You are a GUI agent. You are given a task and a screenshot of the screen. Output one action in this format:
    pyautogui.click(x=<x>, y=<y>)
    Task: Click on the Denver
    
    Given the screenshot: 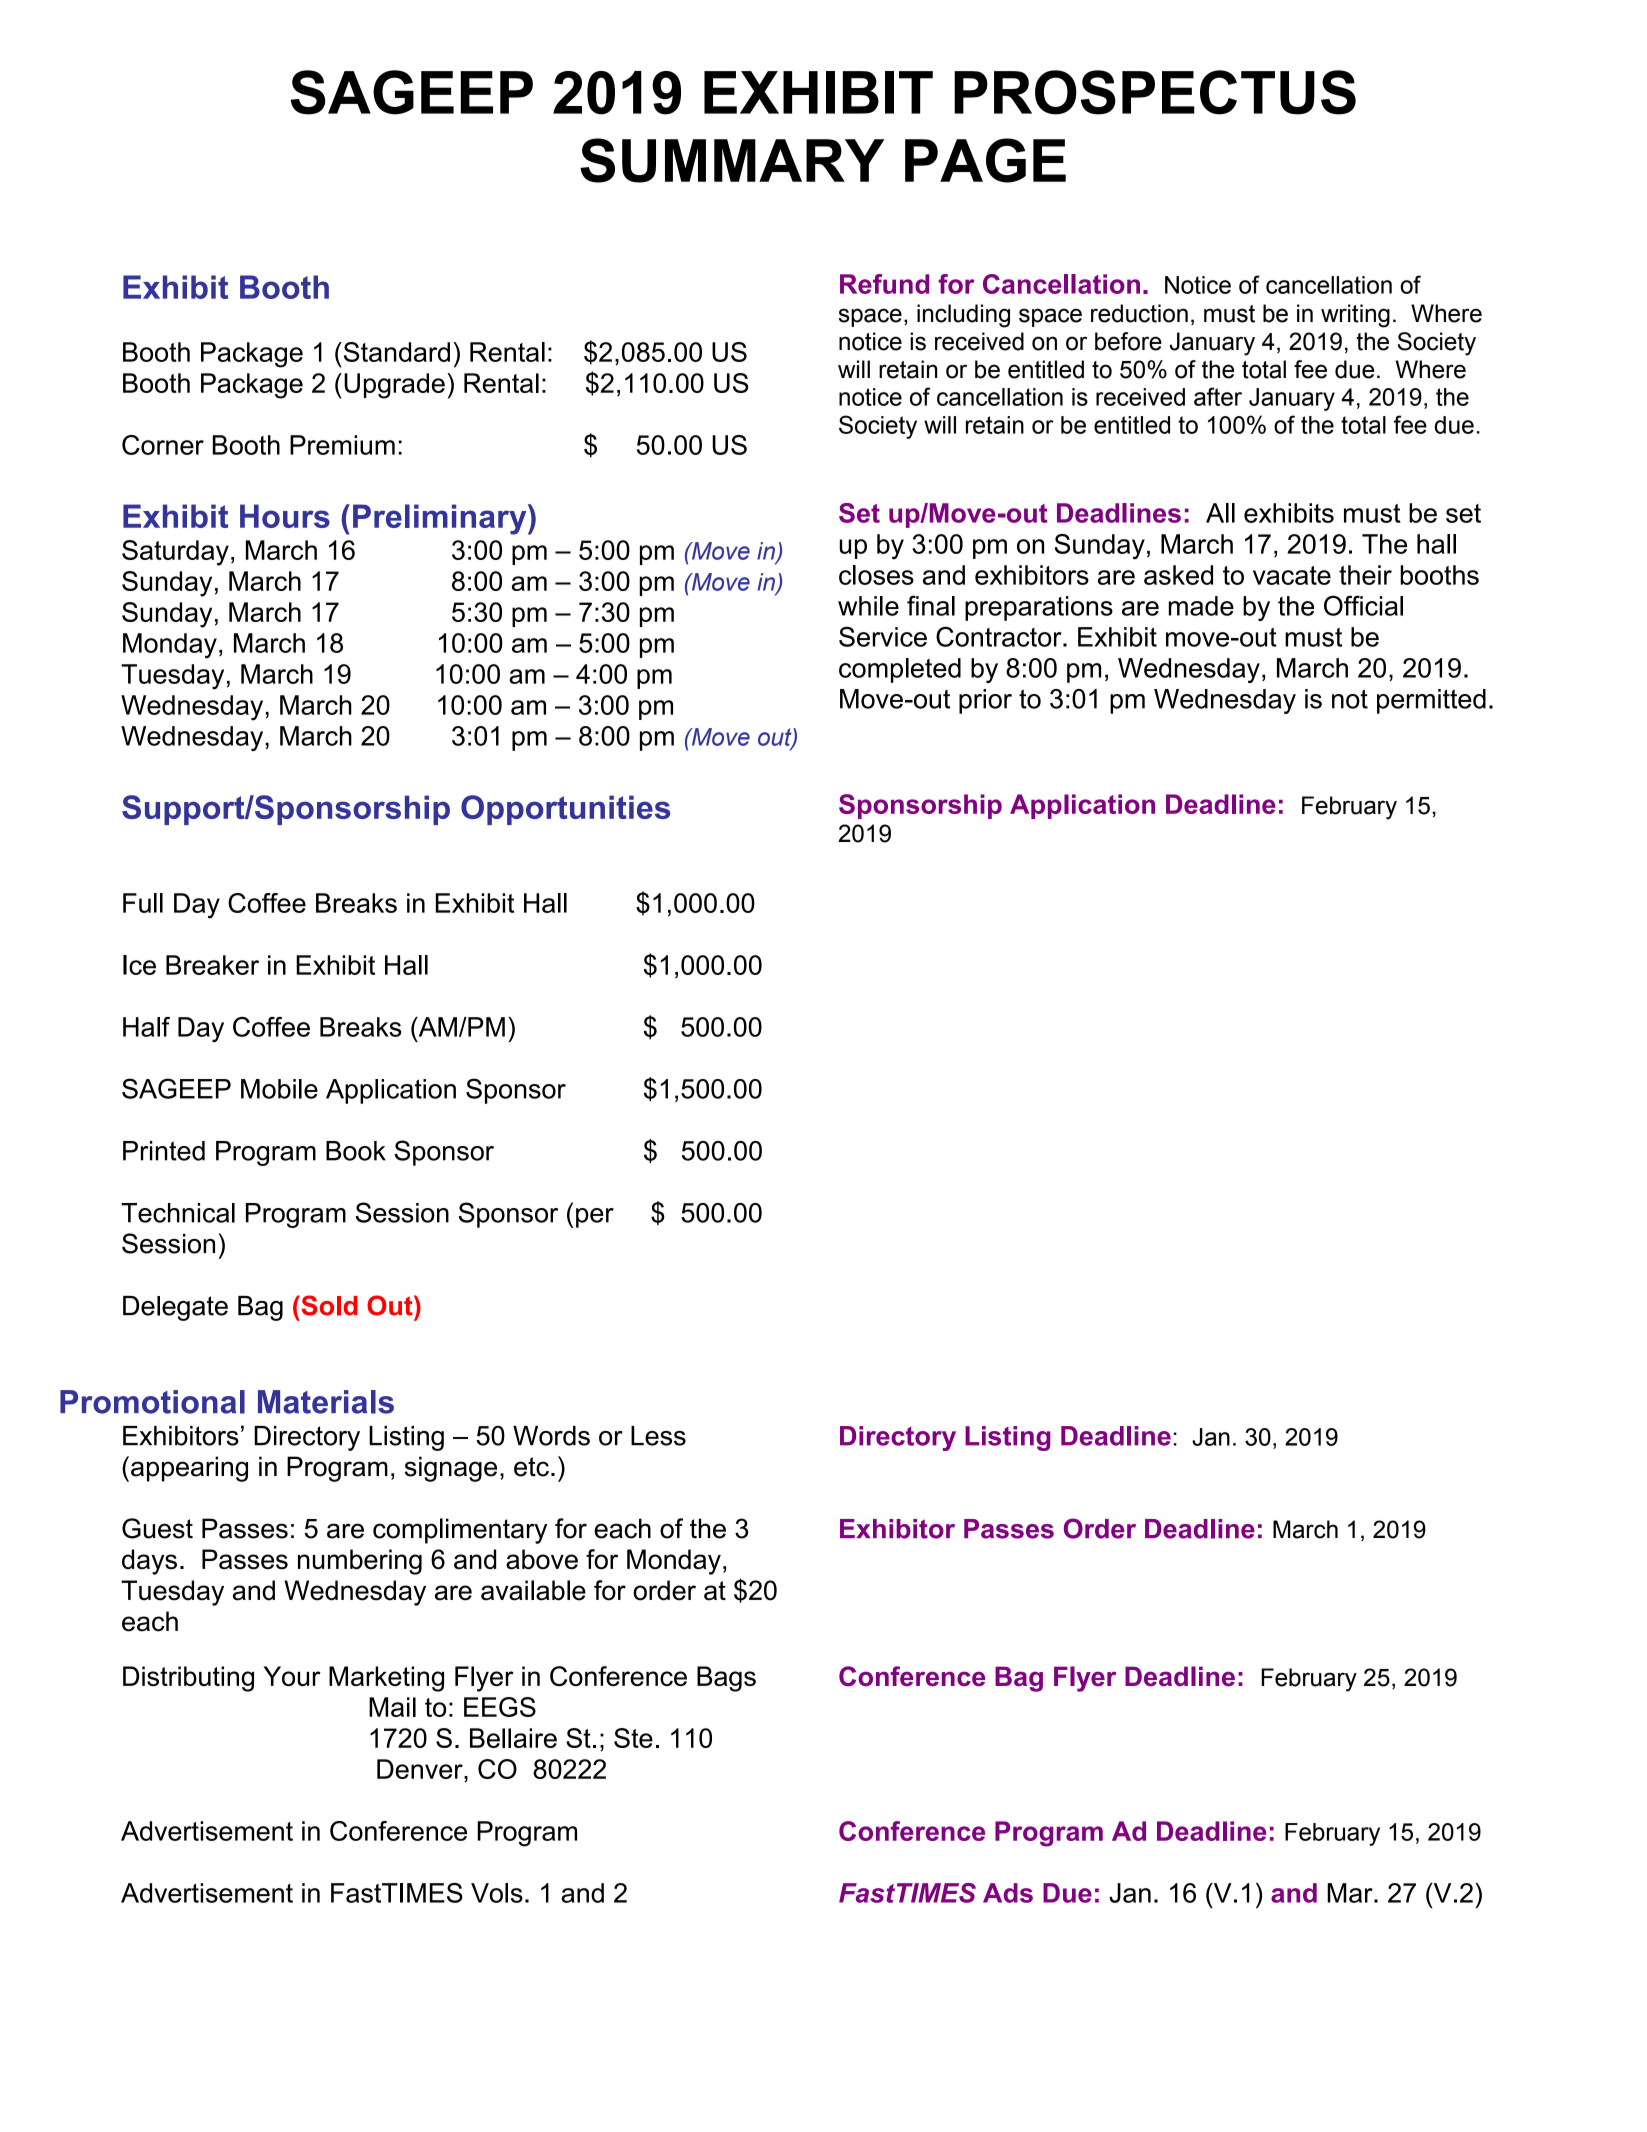 What is the action you would take?
    pyautogui.click(x=421, y=1769)
